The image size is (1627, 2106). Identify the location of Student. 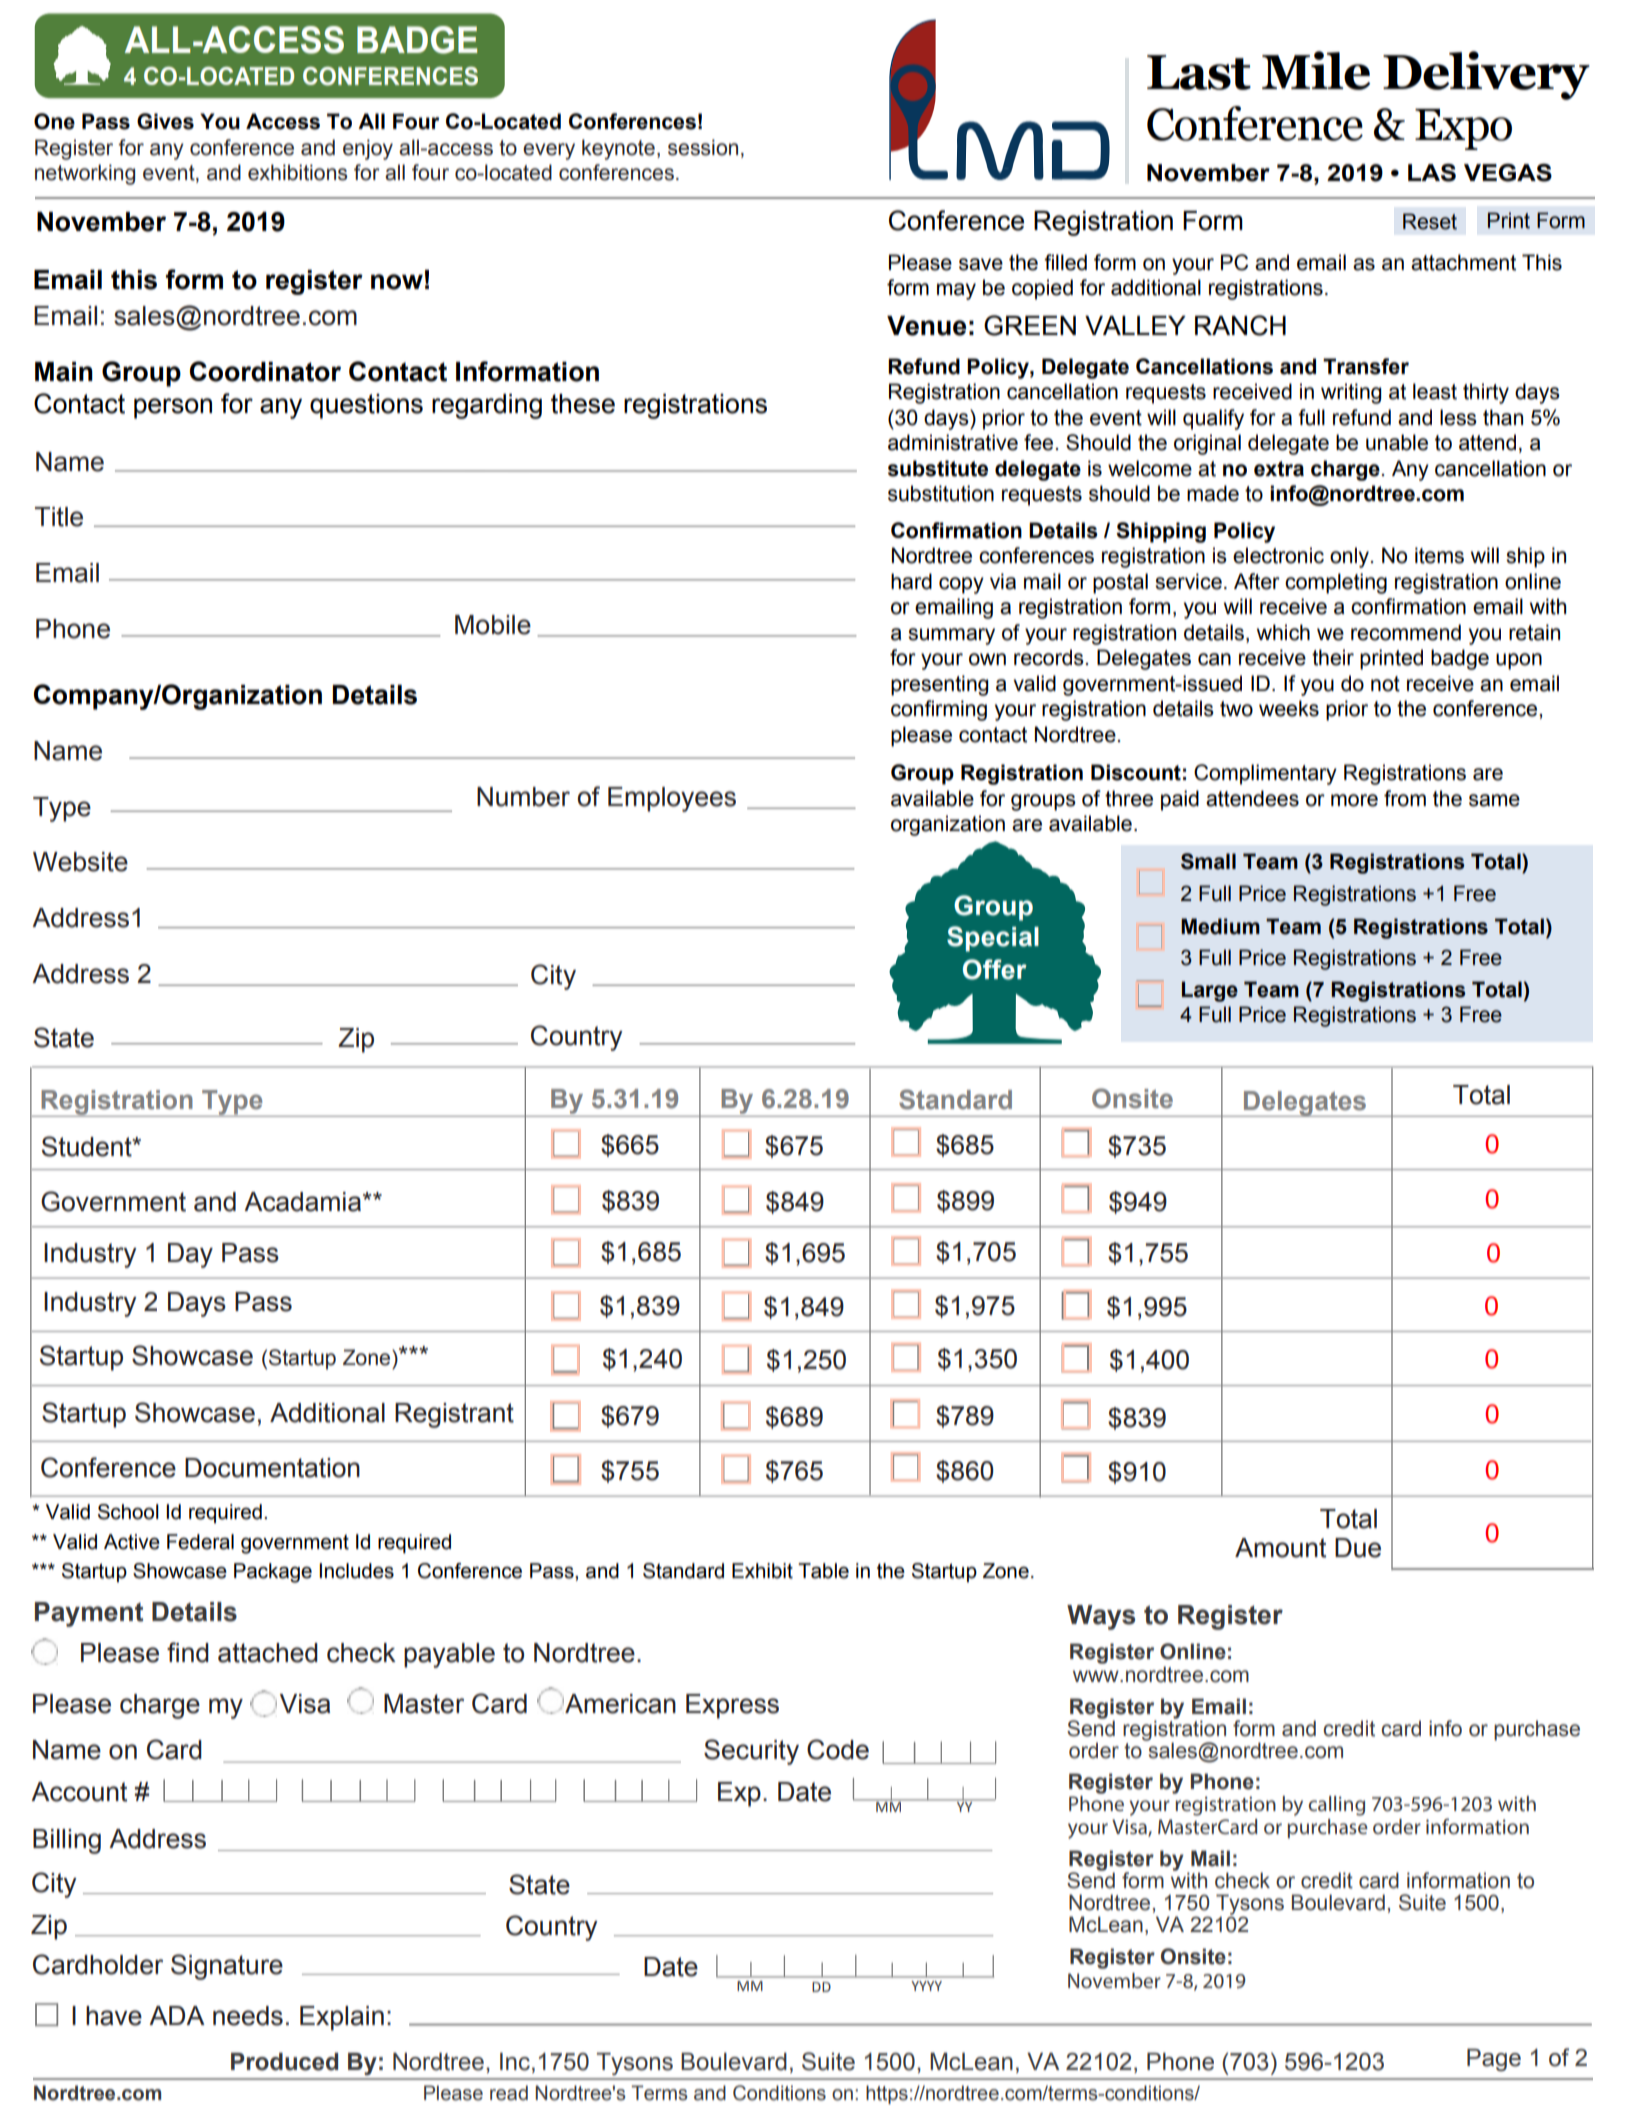
(88, 1146).
